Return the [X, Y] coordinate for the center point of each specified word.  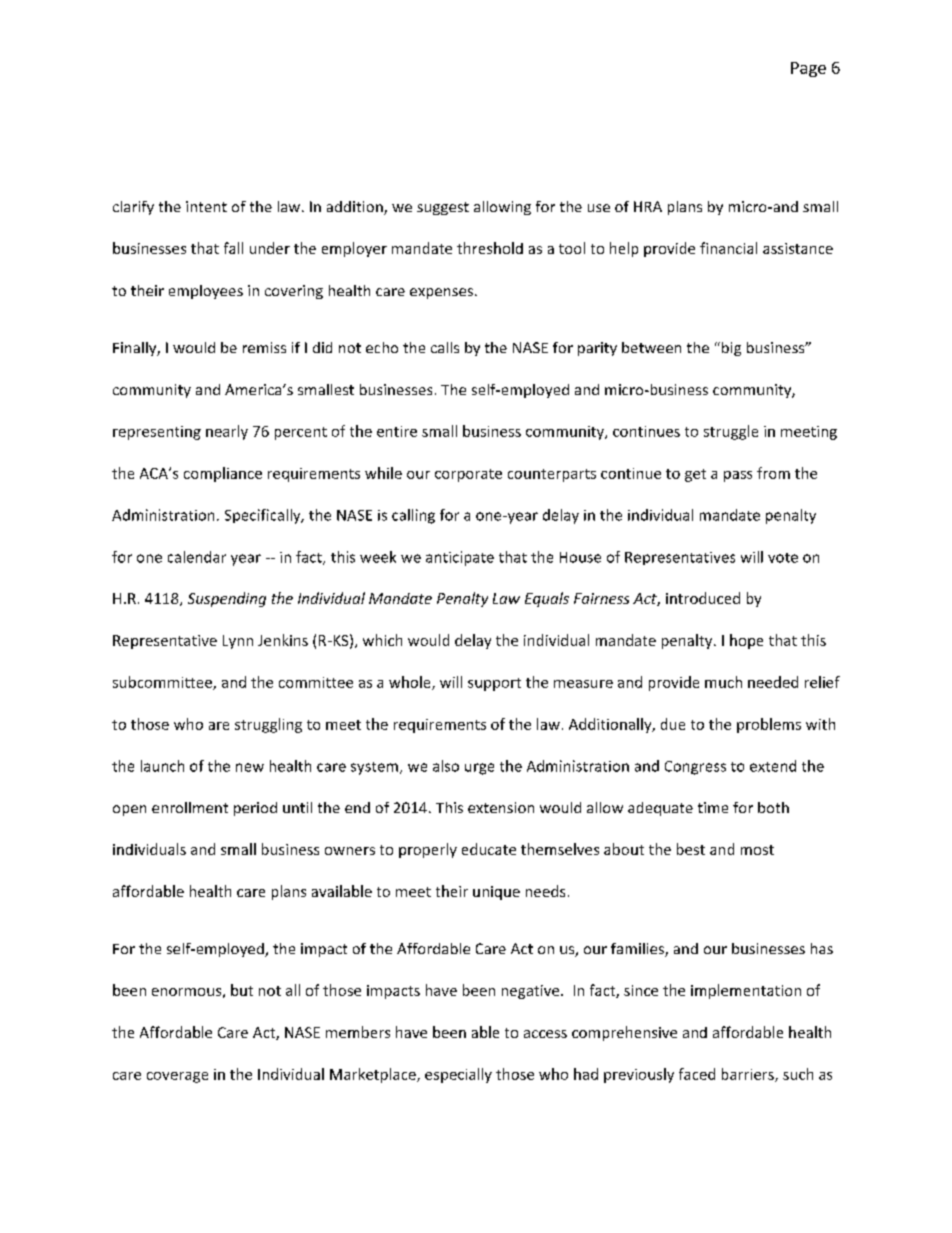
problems [769, 725]
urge [479, 769]
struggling [268, 725]
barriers [749, 1075]
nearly [227, 432]
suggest [443, 208]
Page [808, 69]
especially [458, 1075]
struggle [731, 432]
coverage [177, 1077]
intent [206, 206]
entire [397, 431]
